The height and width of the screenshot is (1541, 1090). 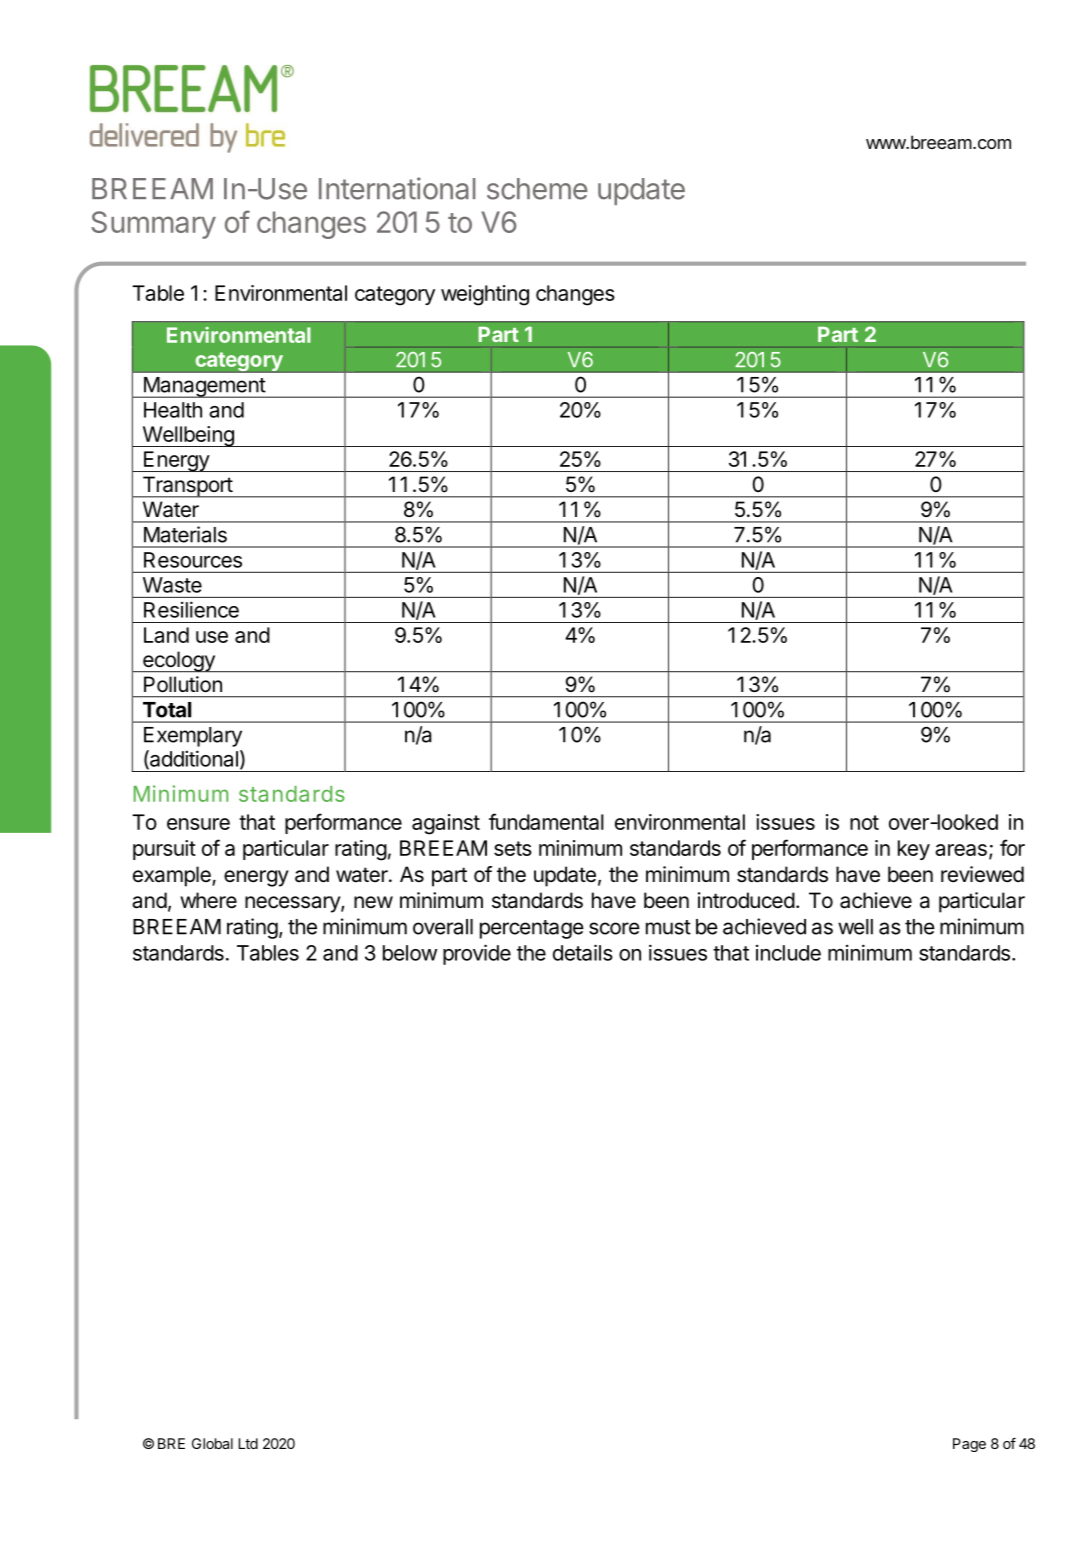 What do you see at coordinates (191, 609) in the screenshot?
I see `Resilience` at bounding box center [191, 609].
